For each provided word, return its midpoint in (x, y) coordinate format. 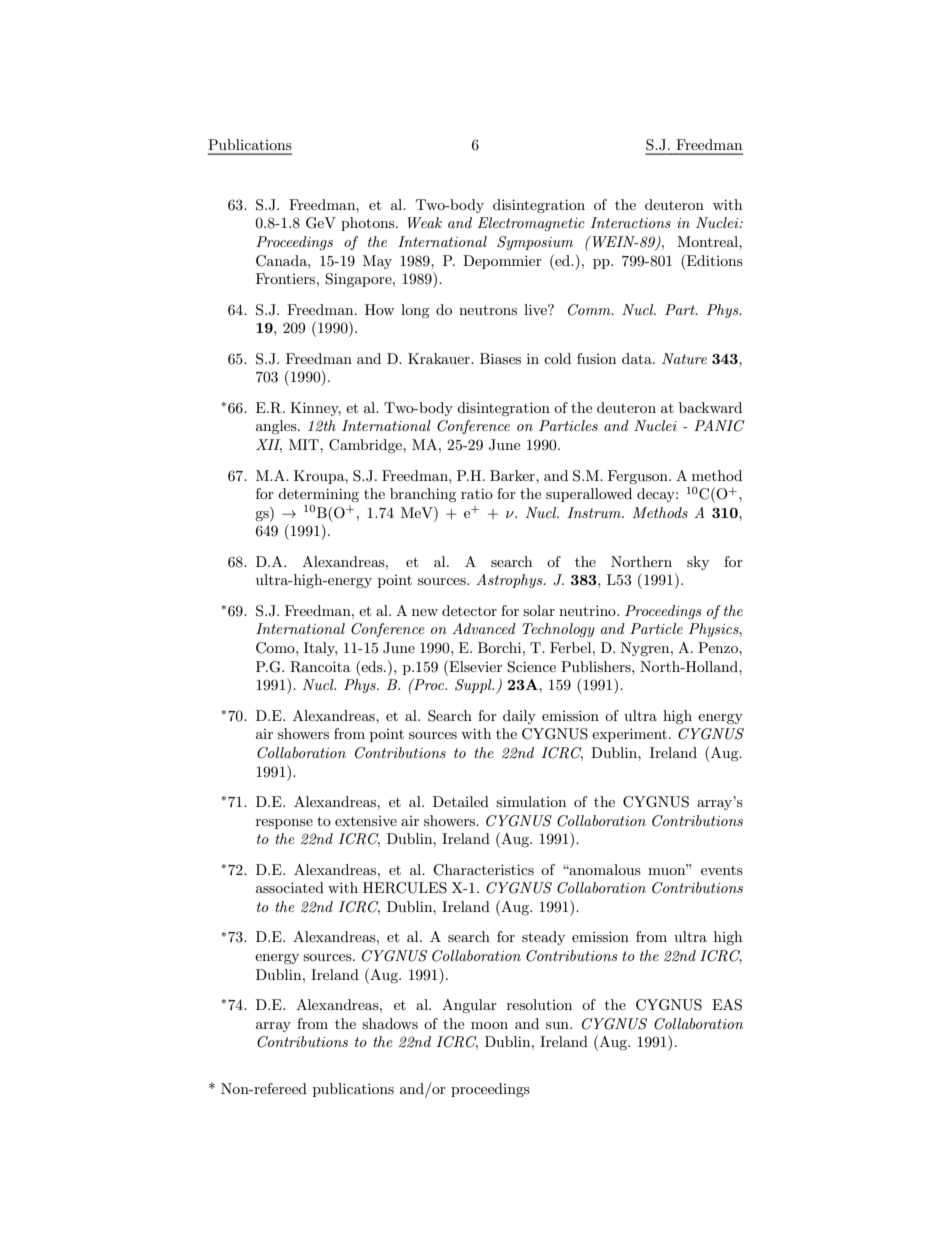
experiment (631, 735)
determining (318, 495)
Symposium (535, 243)
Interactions (630, 222)
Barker (513, 475)
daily (519, 717)
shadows (390, 1023)
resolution (539, 1004)
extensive (366, 821)
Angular (469, 1006)
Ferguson (639, 477)
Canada (282, 261)
